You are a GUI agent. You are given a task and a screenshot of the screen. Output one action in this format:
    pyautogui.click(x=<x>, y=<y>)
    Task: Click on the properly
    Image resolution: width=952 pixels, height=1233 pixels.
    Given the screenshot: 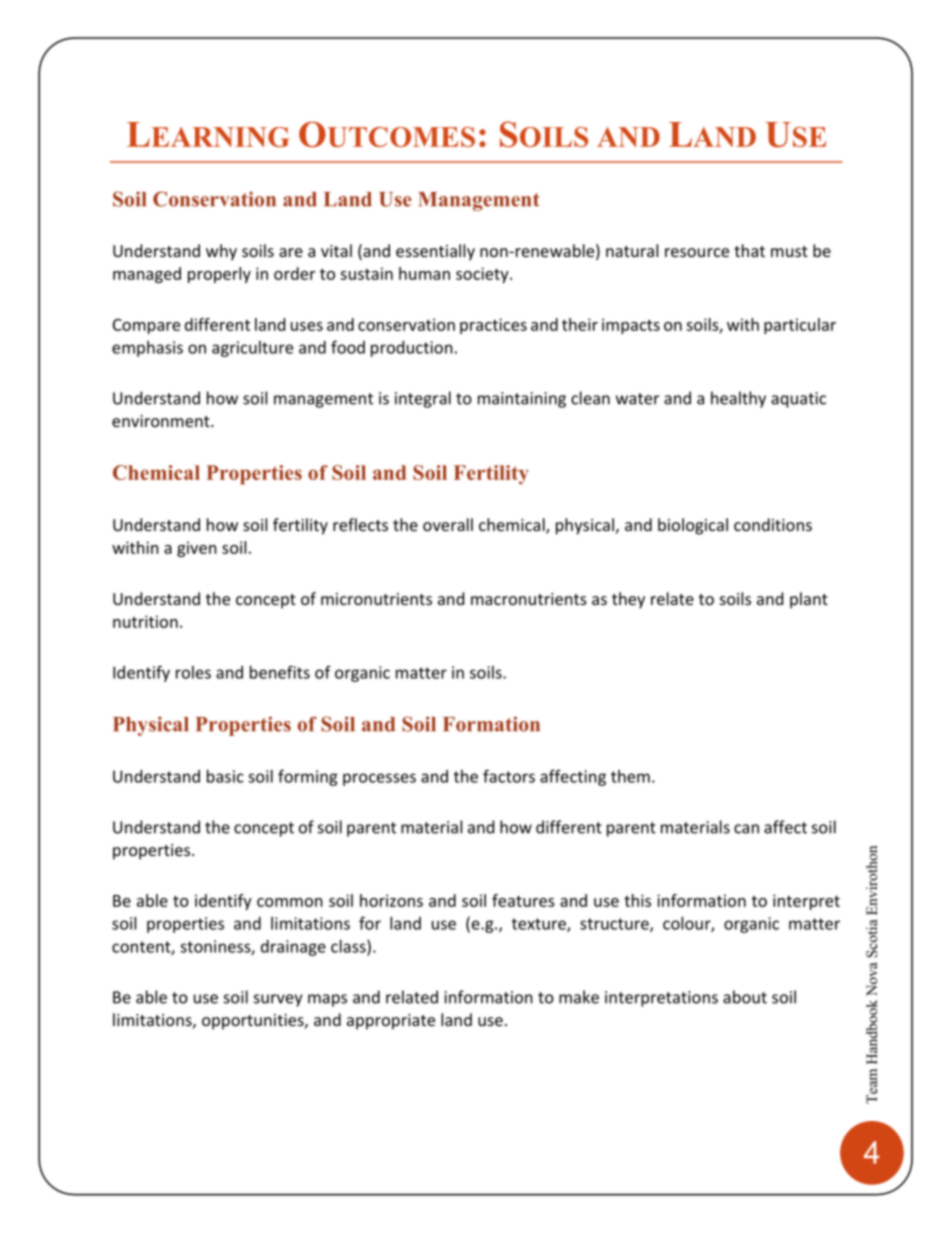 What is the action you would take?
    pyautogui.click(x=219, y=275)
